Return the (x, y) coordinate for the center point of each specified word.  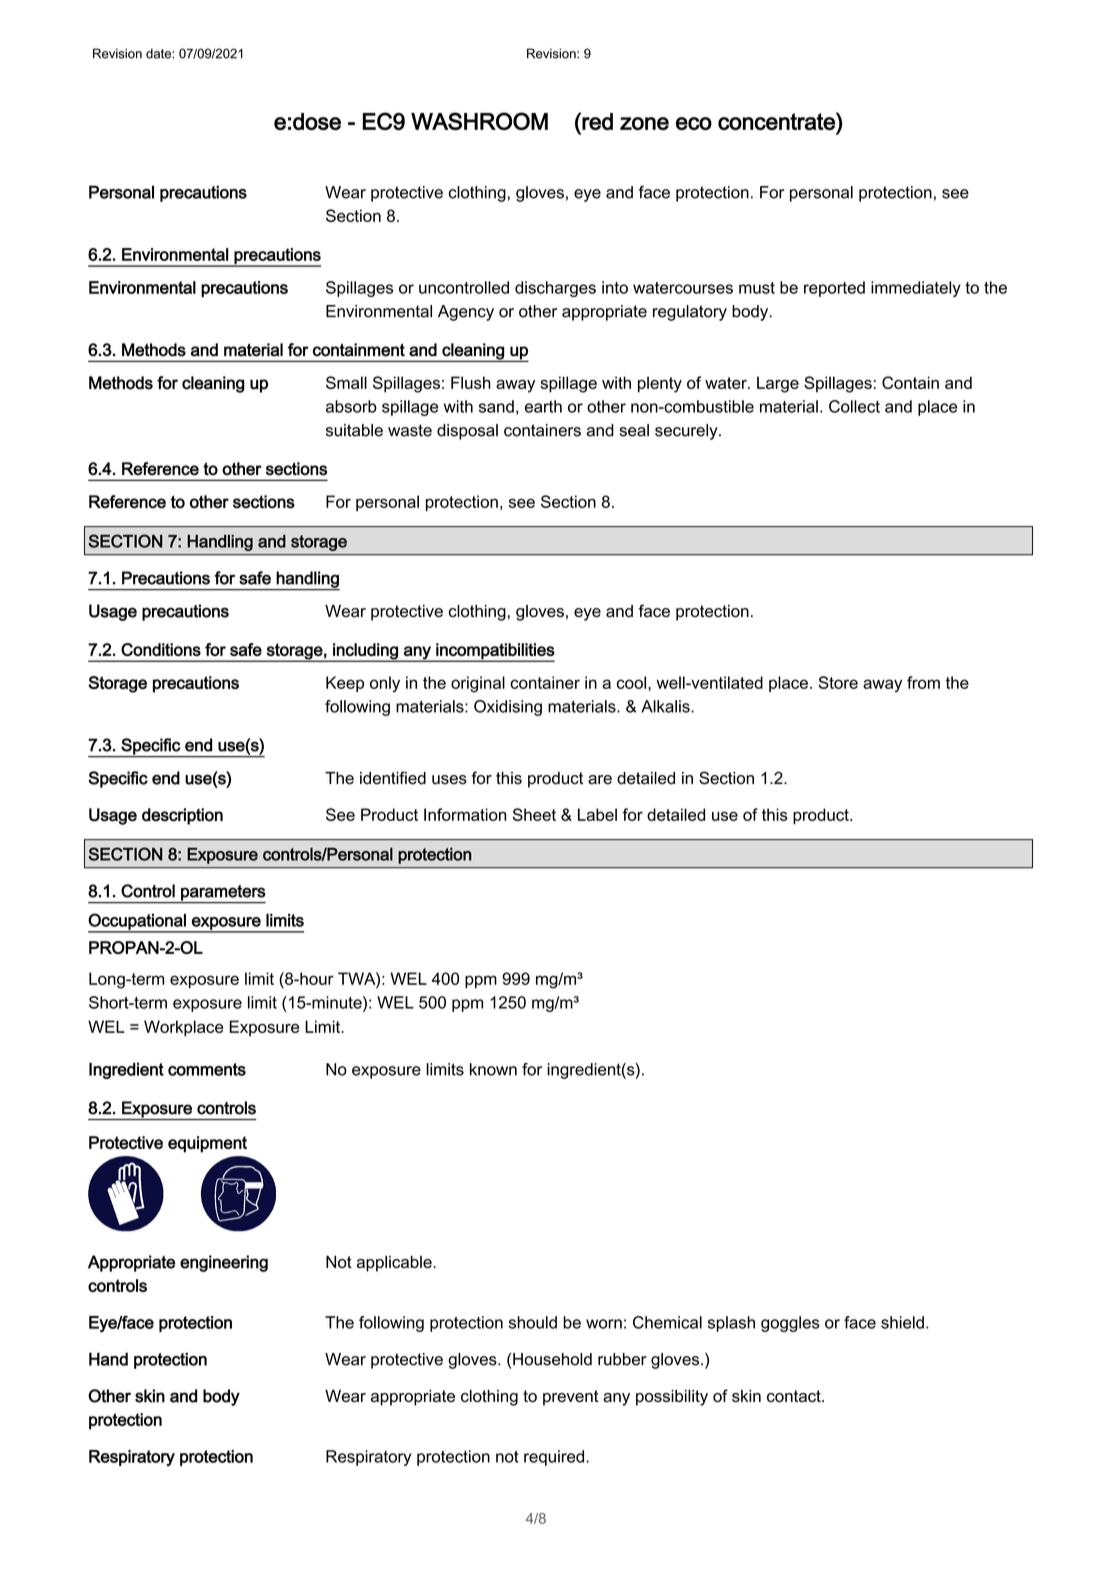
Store (838, 682)
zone (644, 123)
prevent (570, 1398)
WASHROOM (479, 121)
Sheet (534, 814)
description (182, 816)
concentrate (777, 121)
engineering (224, 1263)
